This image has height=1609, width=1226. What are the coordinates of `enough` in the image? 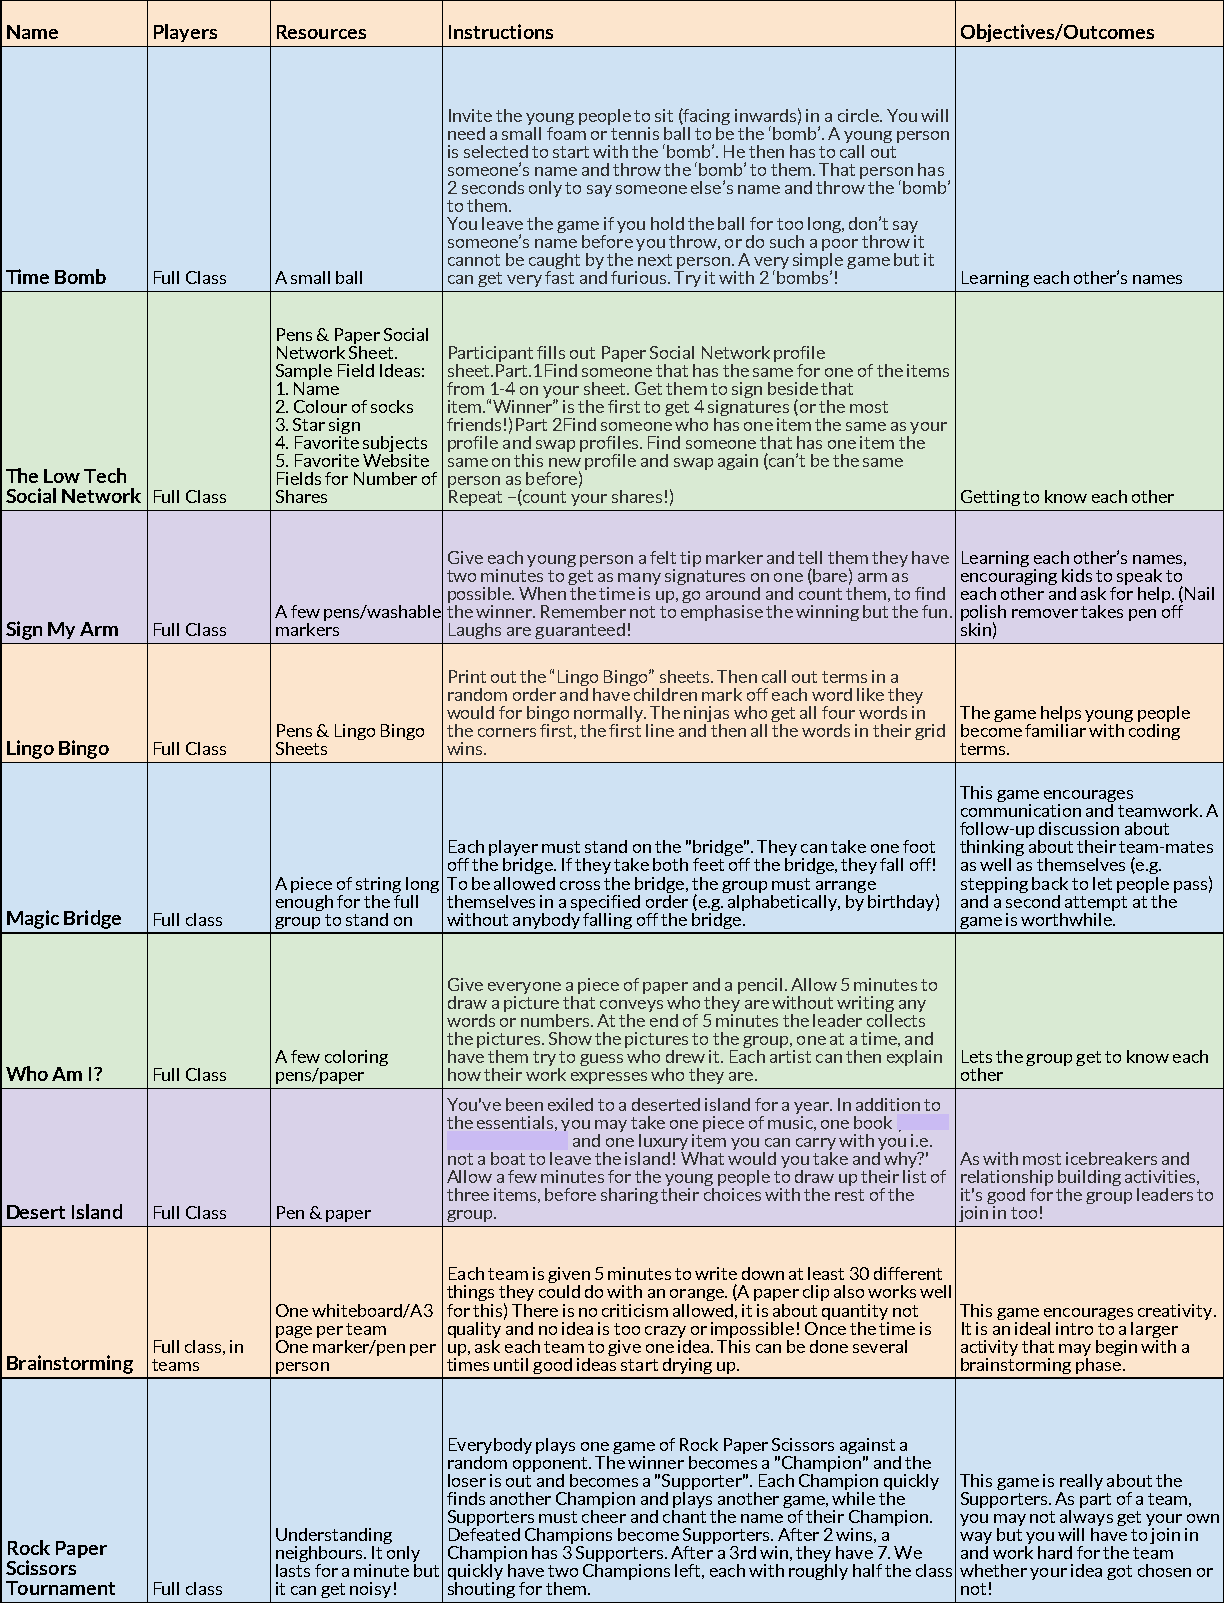 It's located at (304, 901).
